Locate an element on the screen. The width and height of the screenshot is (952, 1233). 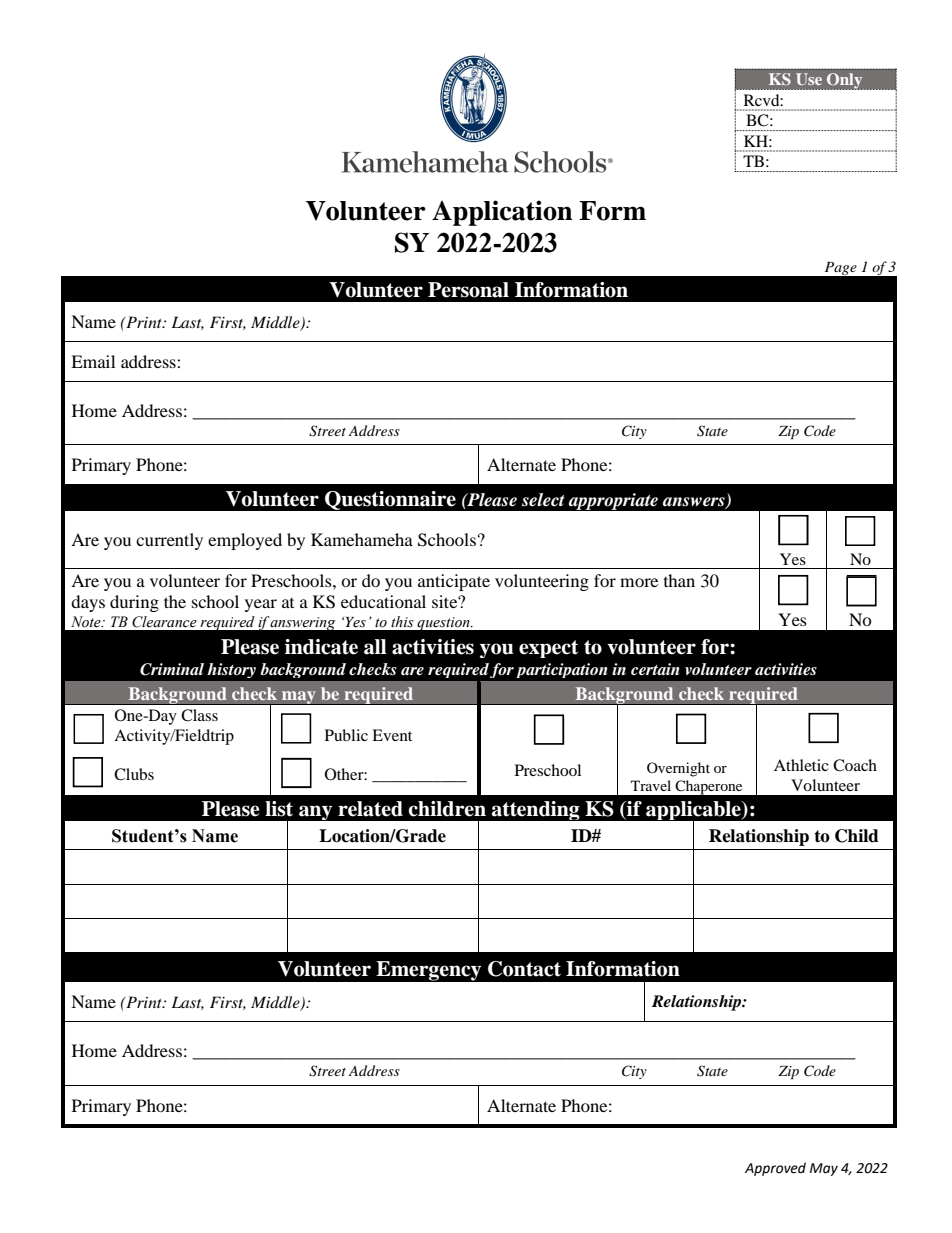
Travel is located at coordinates (651, 785).
